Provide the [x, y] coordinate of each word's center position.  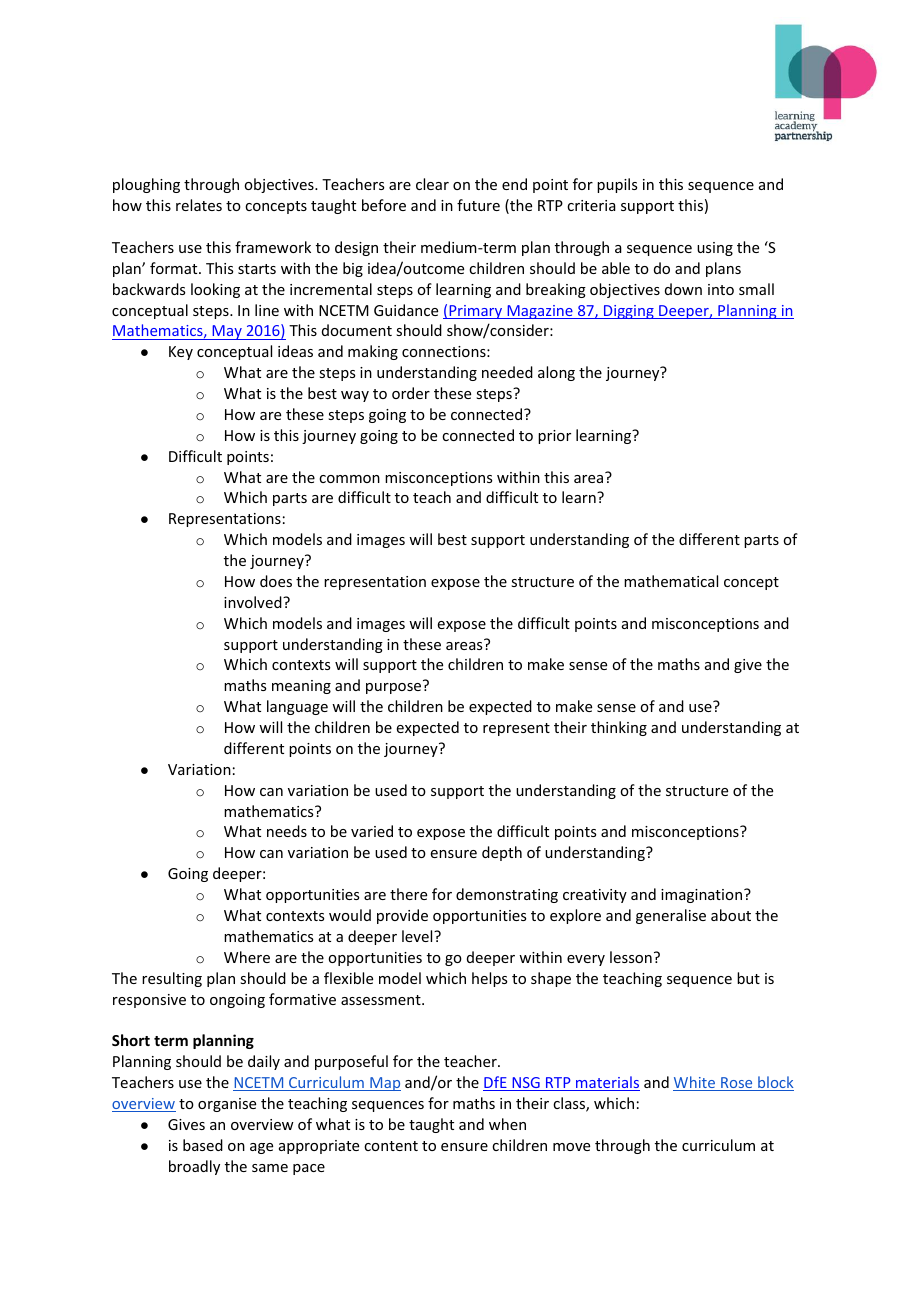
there [408, 894]
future [478, 205]
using [715, 249]
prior [554, 437]
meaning [301, 687]
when [507, 1124]
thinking [619, 728]
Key [181, 353]
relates [199, 205]
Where [247, 957]
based [203, 1145]
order [411, 393]
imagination [703, 896]
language [297, 707]
